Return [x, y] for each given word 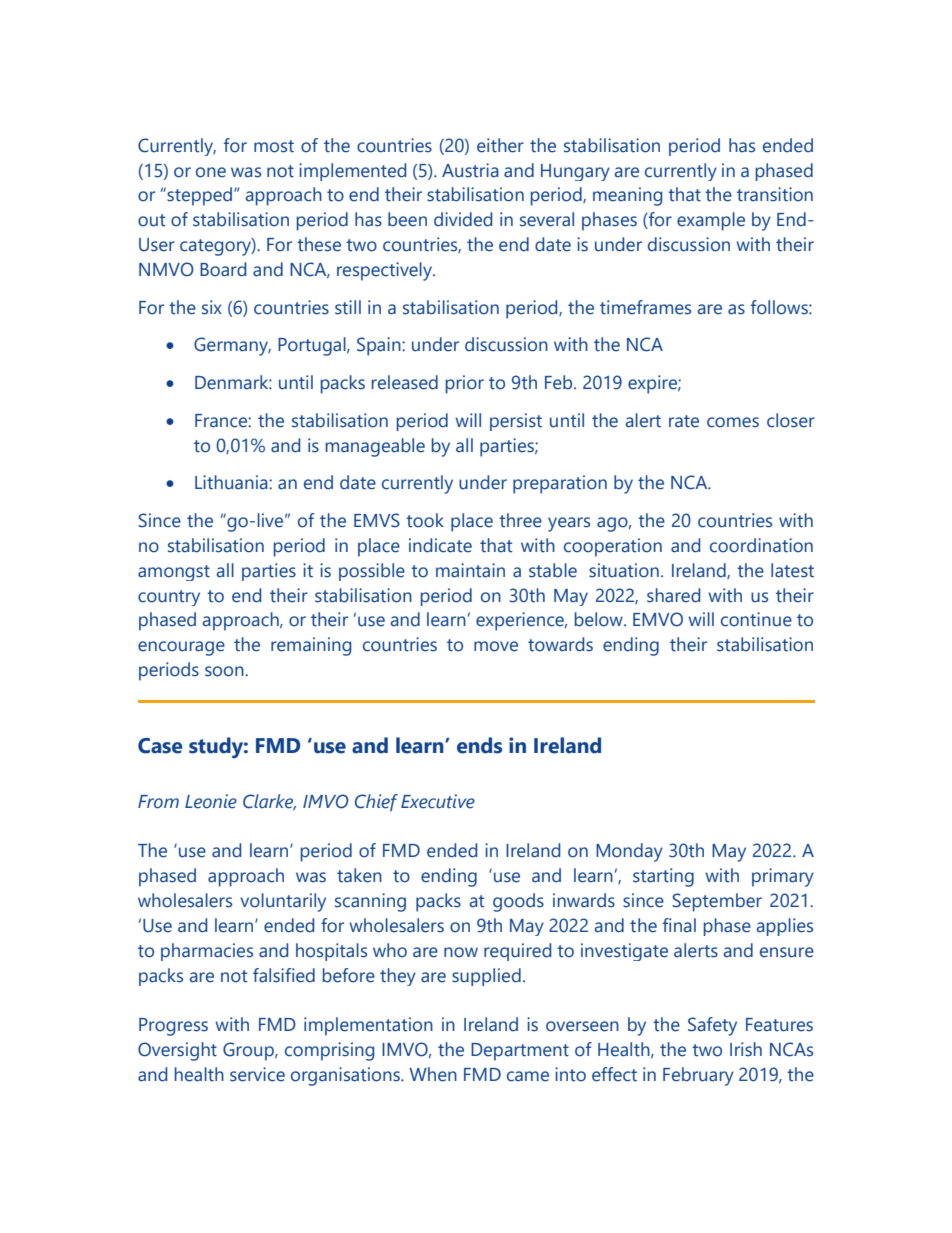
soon [225, 671]
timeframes [645, 307]
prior [465, 384]
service [257, 1074]
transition [775, 194]
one [211, 172]
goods [518, 902]
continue [756, 619]
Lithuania [232, 482]
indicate [440, 545]
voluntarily [283, 902]
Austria [470, 170]
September [717, 902]
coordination [761, 545]
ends [479, 745]
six [212, 307]
